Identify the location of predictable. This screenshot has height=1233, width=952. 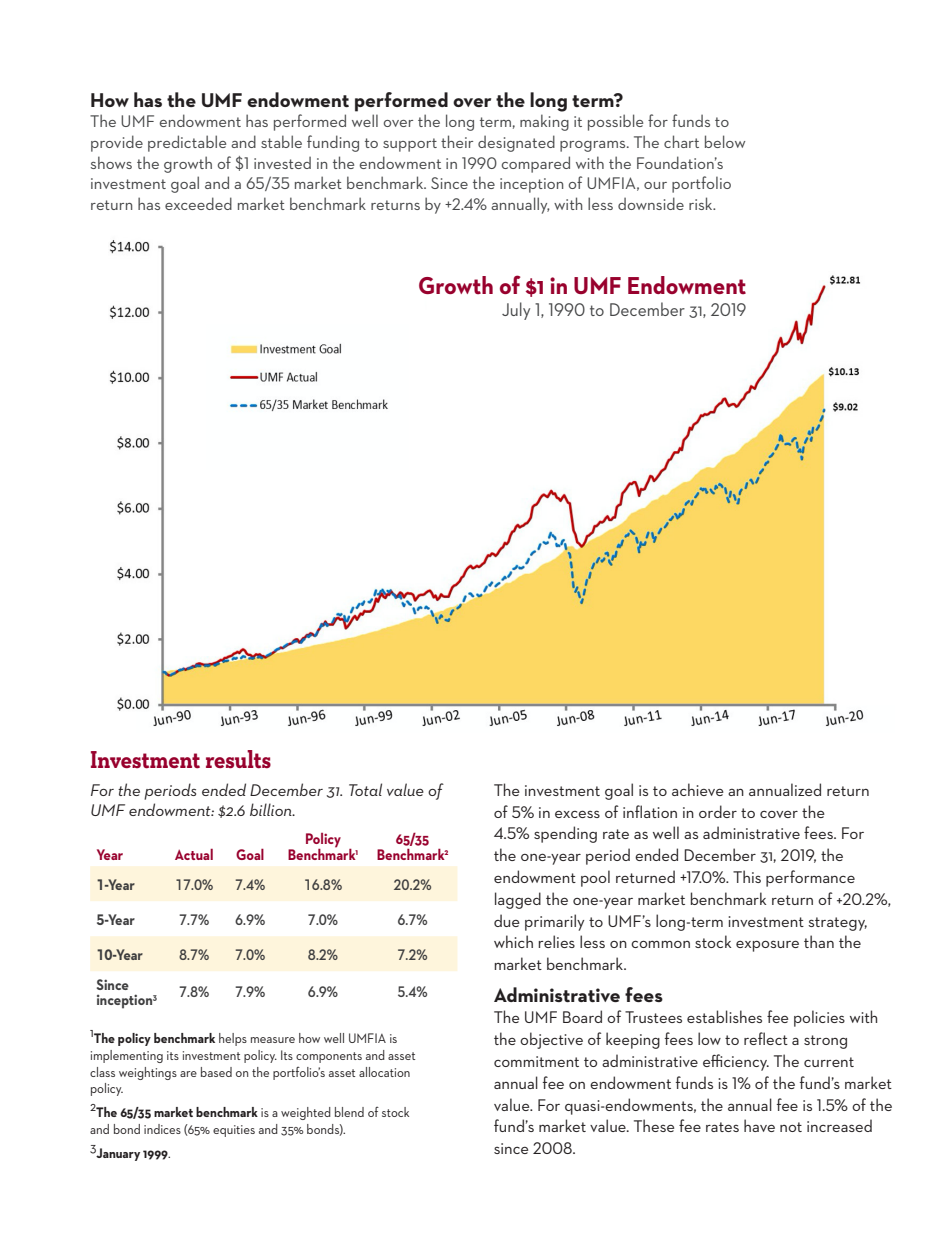
(187, 143).
